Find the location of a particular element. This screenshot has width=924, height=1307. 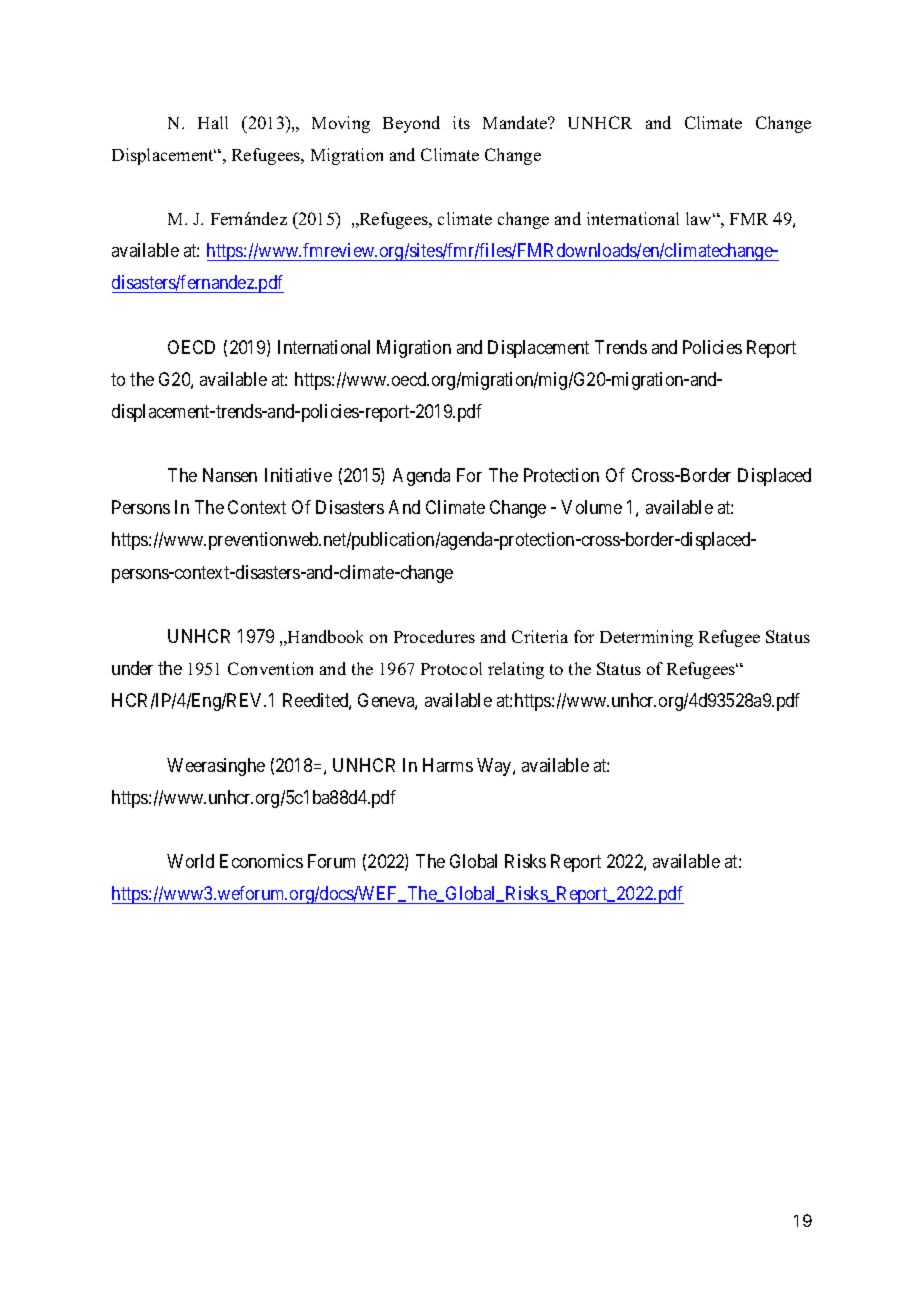

Volume is located at coordinates (591, 507).
